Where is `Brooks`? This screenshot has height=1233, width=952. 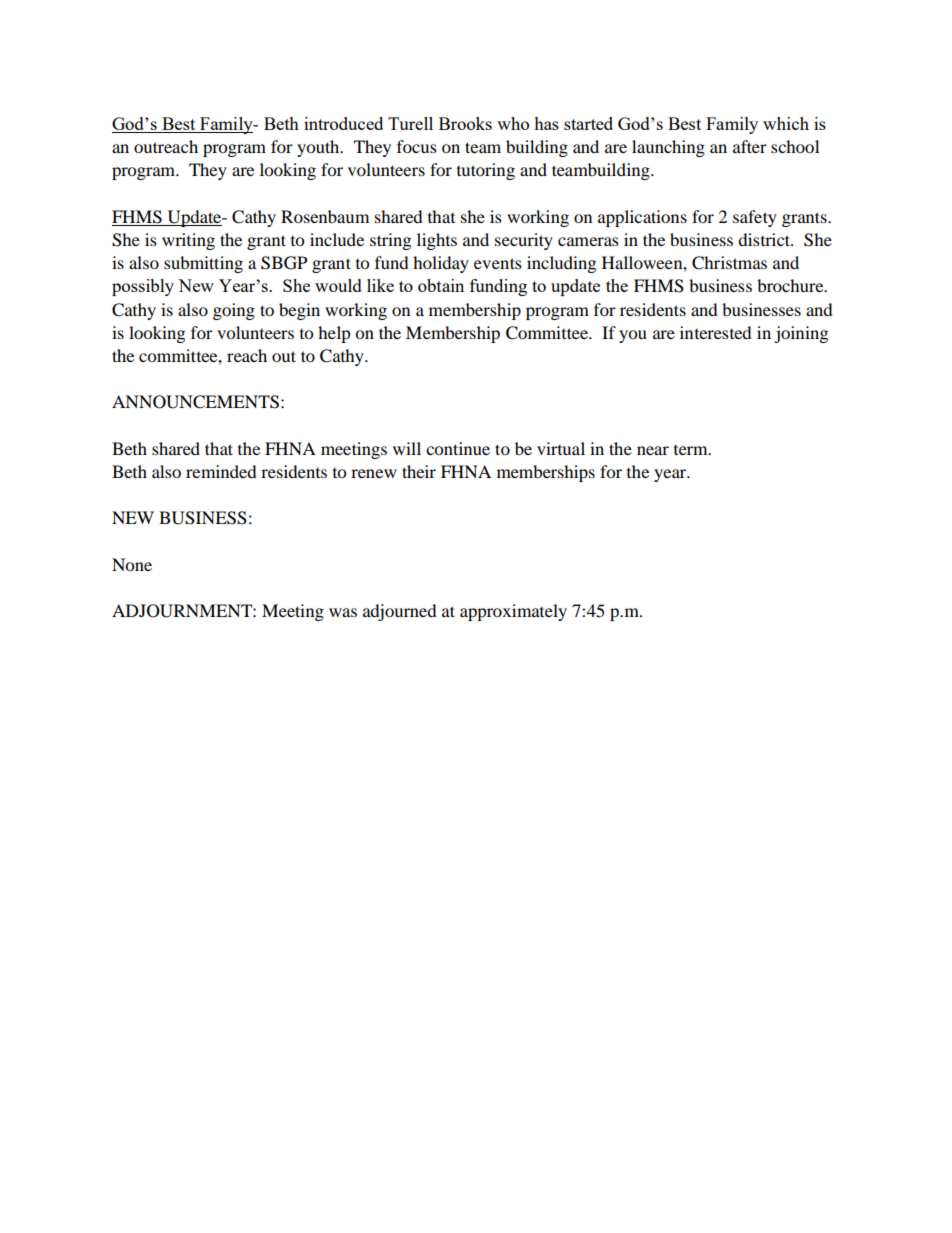
Brooks is located at coordinates (465, 123).
